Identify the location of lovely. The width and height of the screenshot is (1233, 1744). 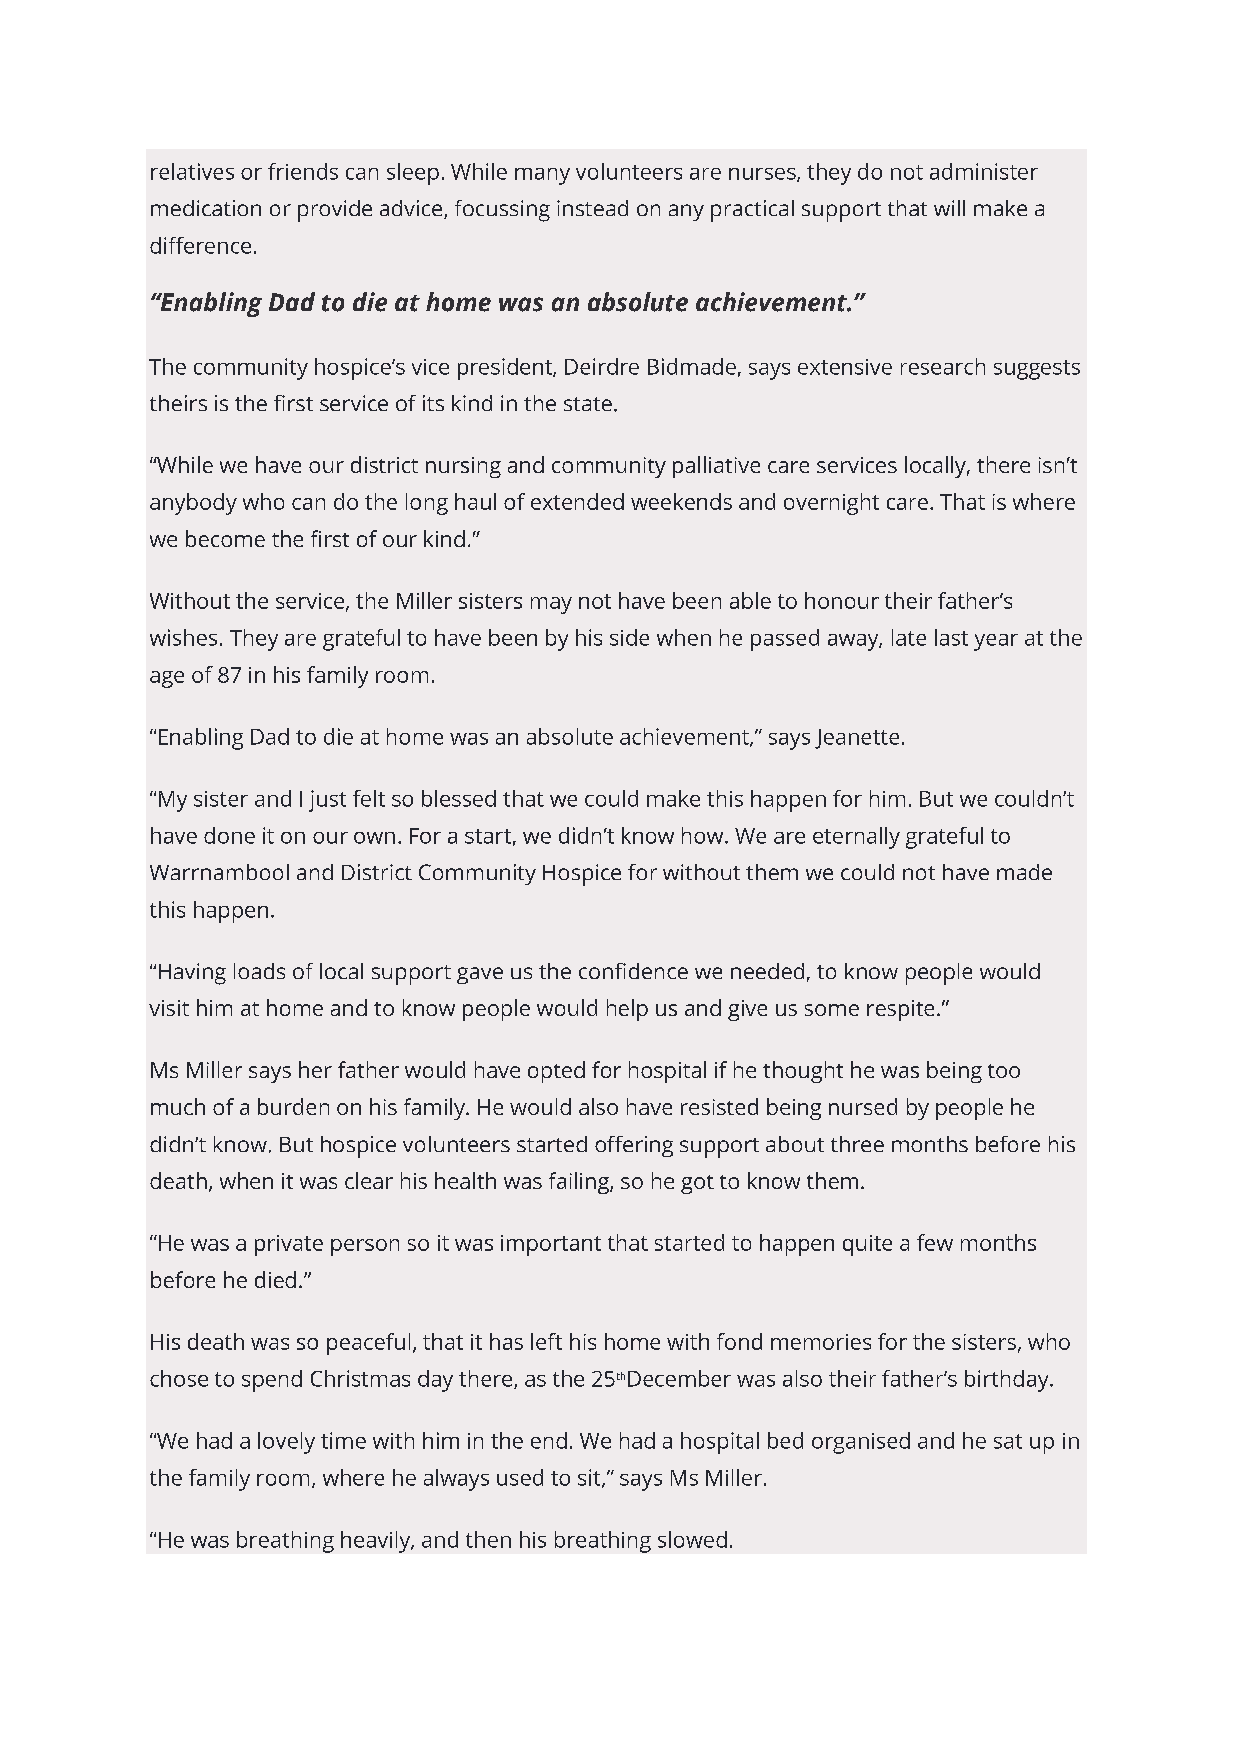
(286, 1443).
